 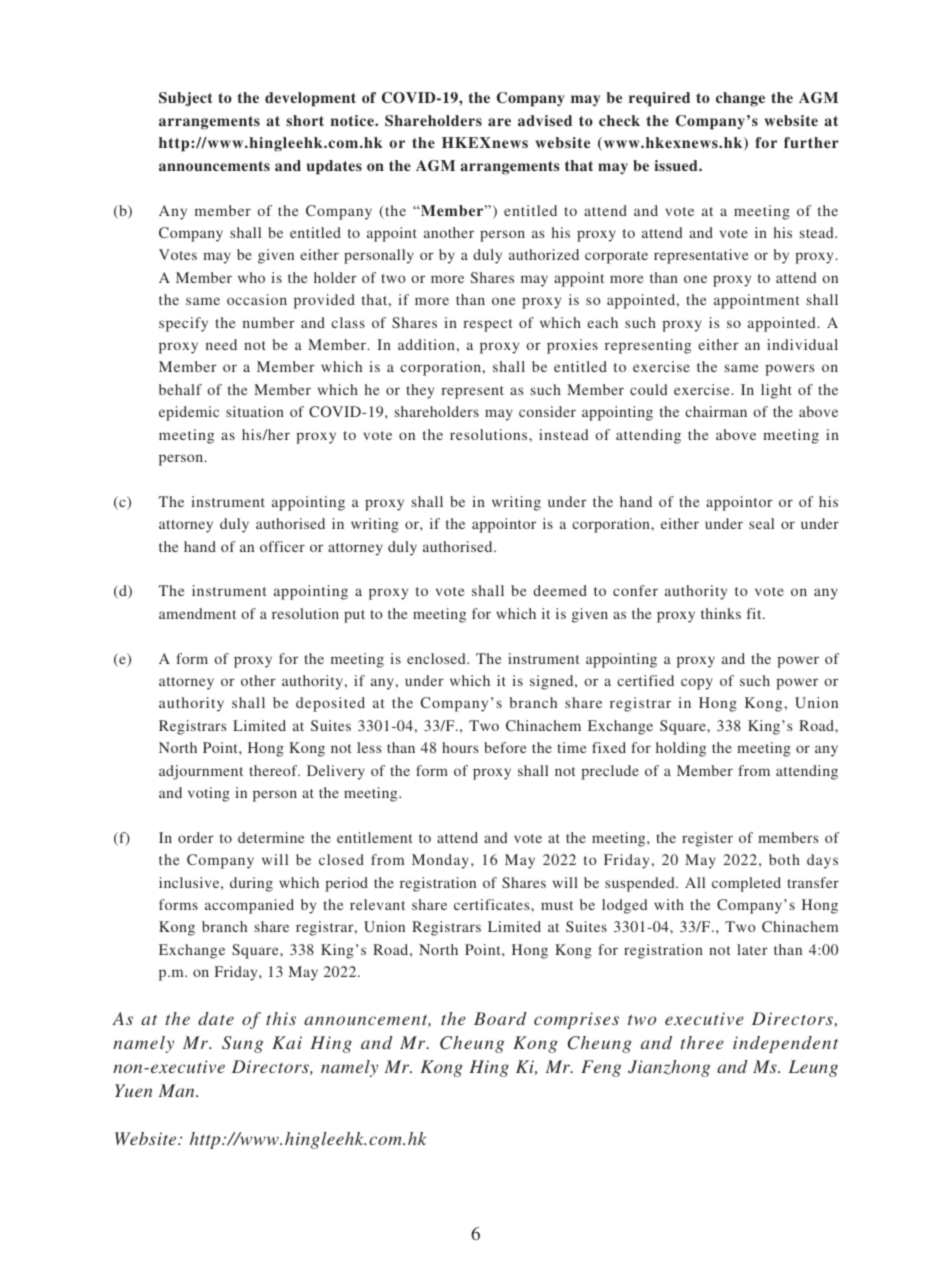 I want to click on register, so click(x=707, y=839).
